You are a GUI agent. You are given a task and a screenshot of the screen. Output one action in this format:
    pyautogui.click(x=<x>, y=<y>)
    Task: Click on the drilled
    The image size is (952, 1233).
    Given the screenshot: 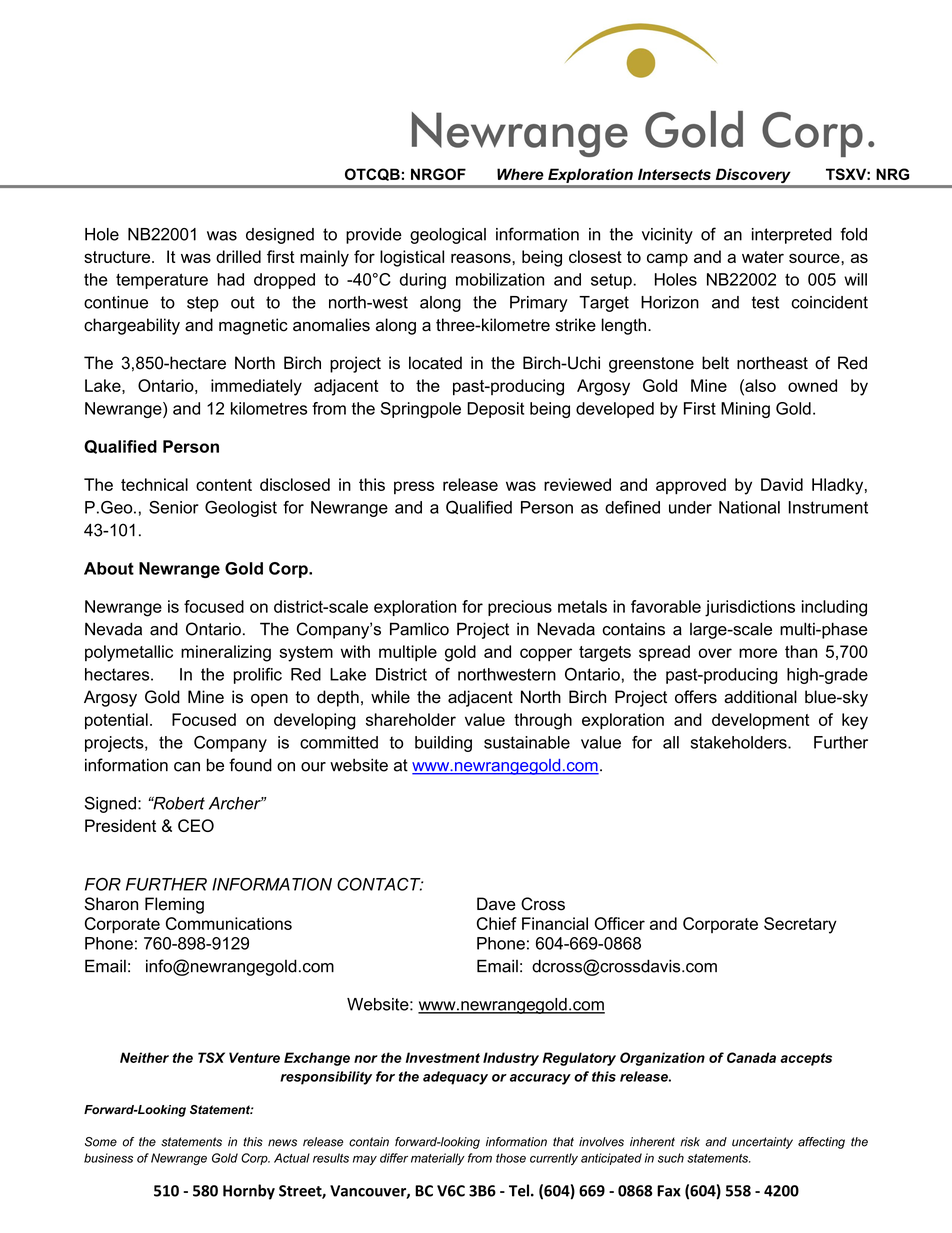 What is the action you would take?
    pyautogui.click(x=238, y=256)
